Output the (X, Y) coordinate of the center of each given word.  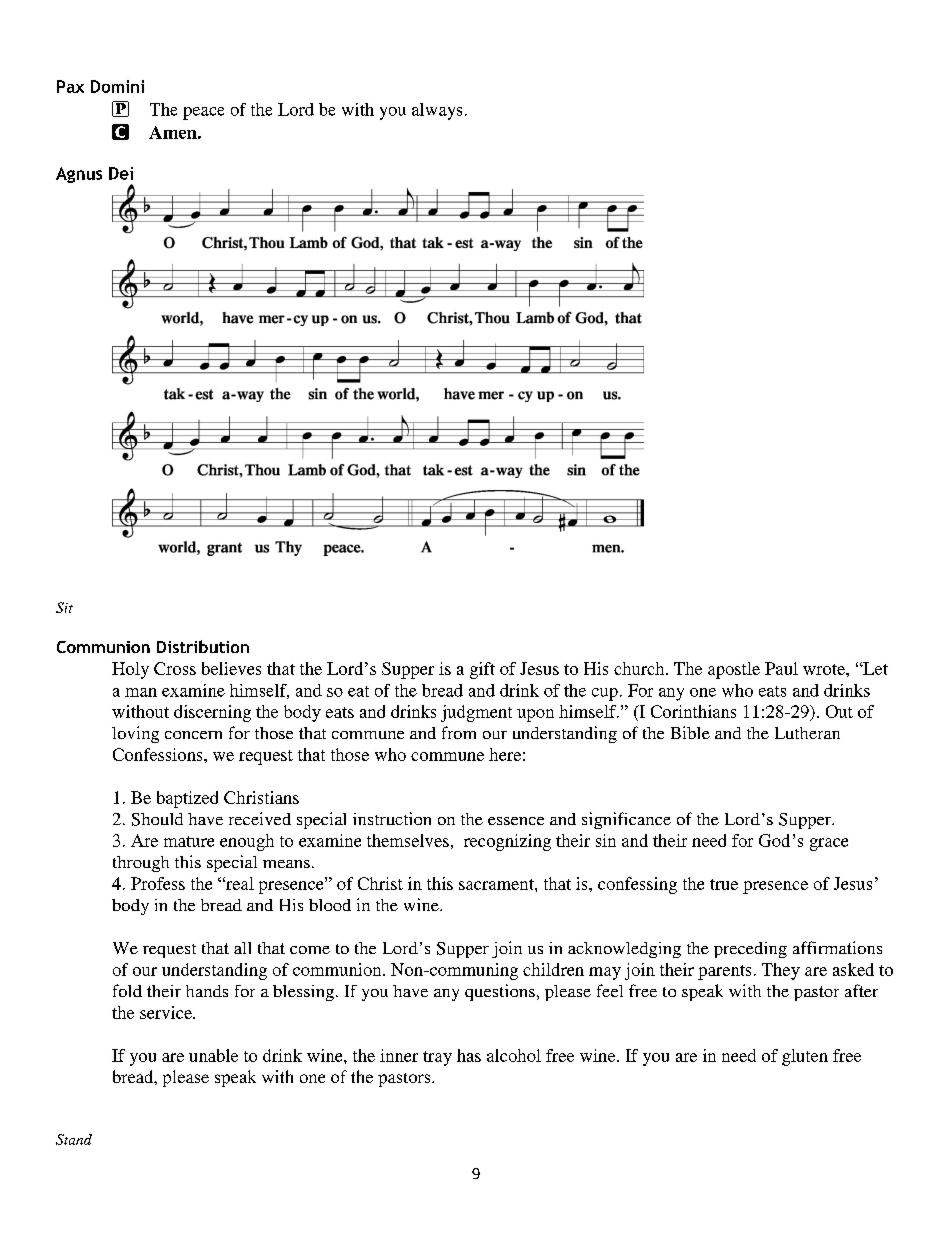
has (469, 1055)
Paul (781, 668)
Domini (117, 86)
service (167, 1012)
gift (482, 670)
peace (203, 113)
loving (135, 734)
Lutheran (807, 733)
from (459, 732)
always (437, 111)
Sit (64, 607)
